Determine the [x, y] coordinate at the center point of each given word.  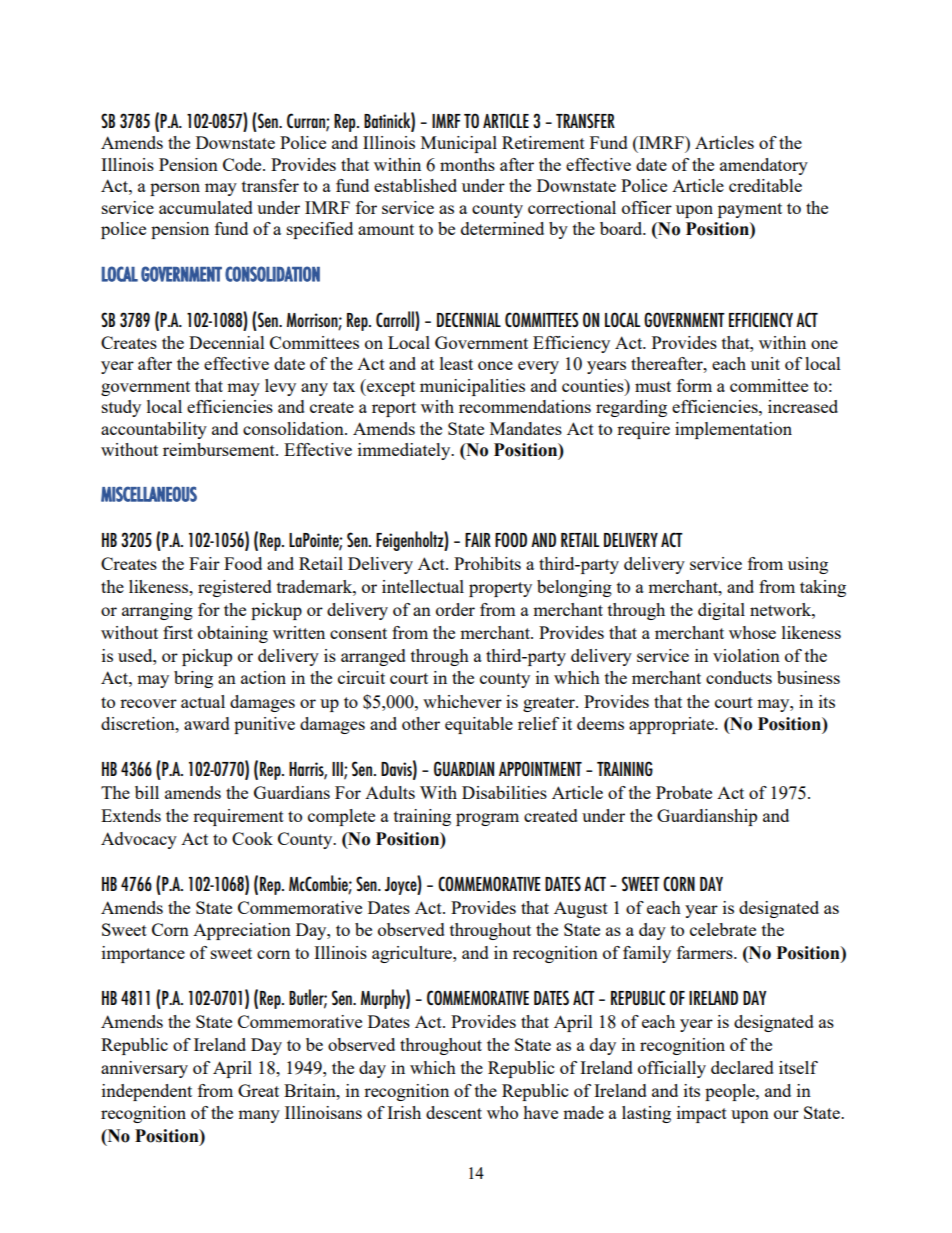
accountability [154, 430]
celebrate [723, 929]
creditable [765, 185]
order [455, 609]
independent [147, 1092]
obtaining [233, 634]
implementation [733, 430]
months [467, 164]
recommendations [525, 406]
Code [243, 164]
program [487, 819]
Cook [252, 838]
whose [752, 632]
